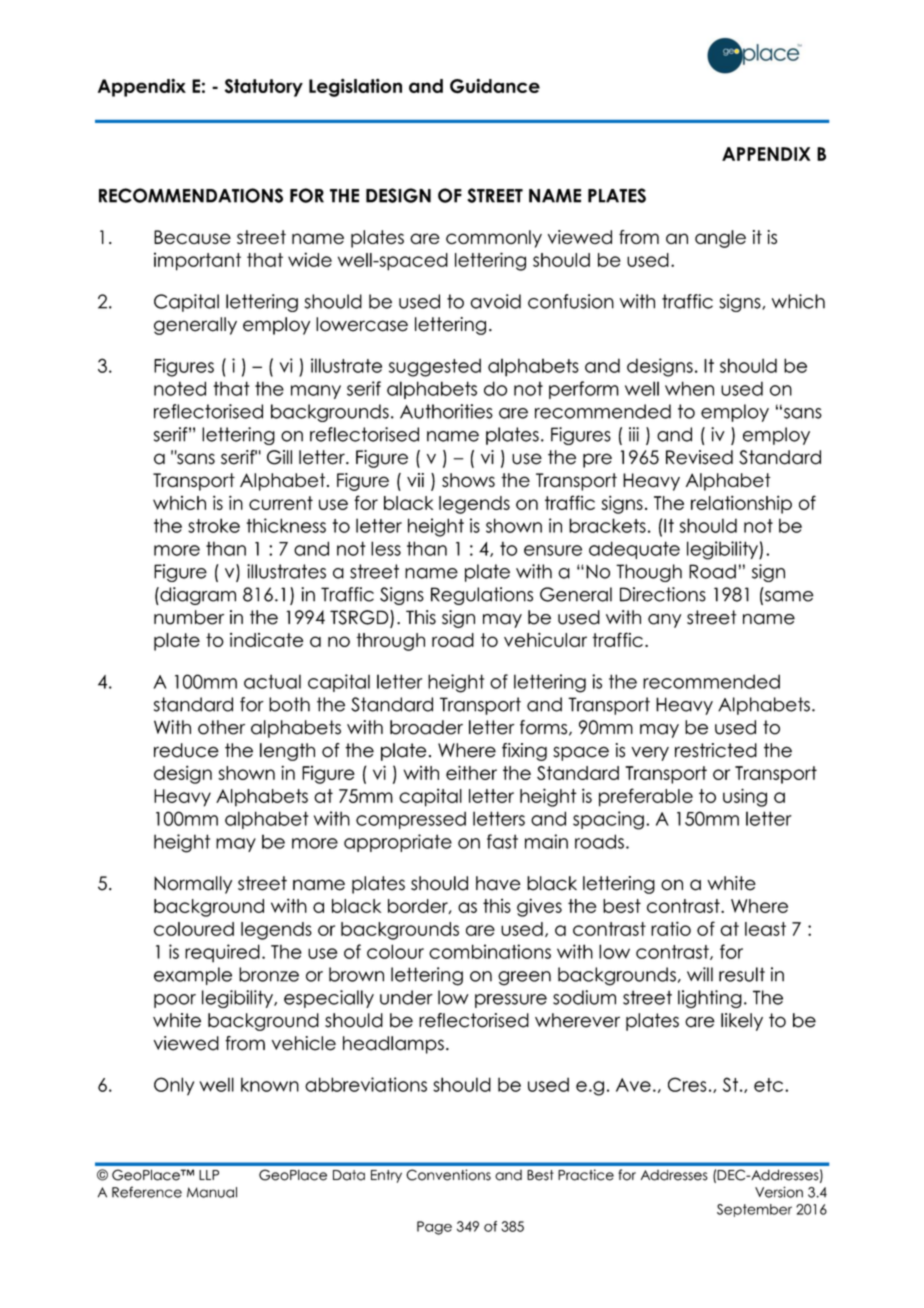 The image size is (924, 1308). What do you see at coordinates (264, 88) in the screenshot?
I see `Statutory` at bounding box center [264, 88].
